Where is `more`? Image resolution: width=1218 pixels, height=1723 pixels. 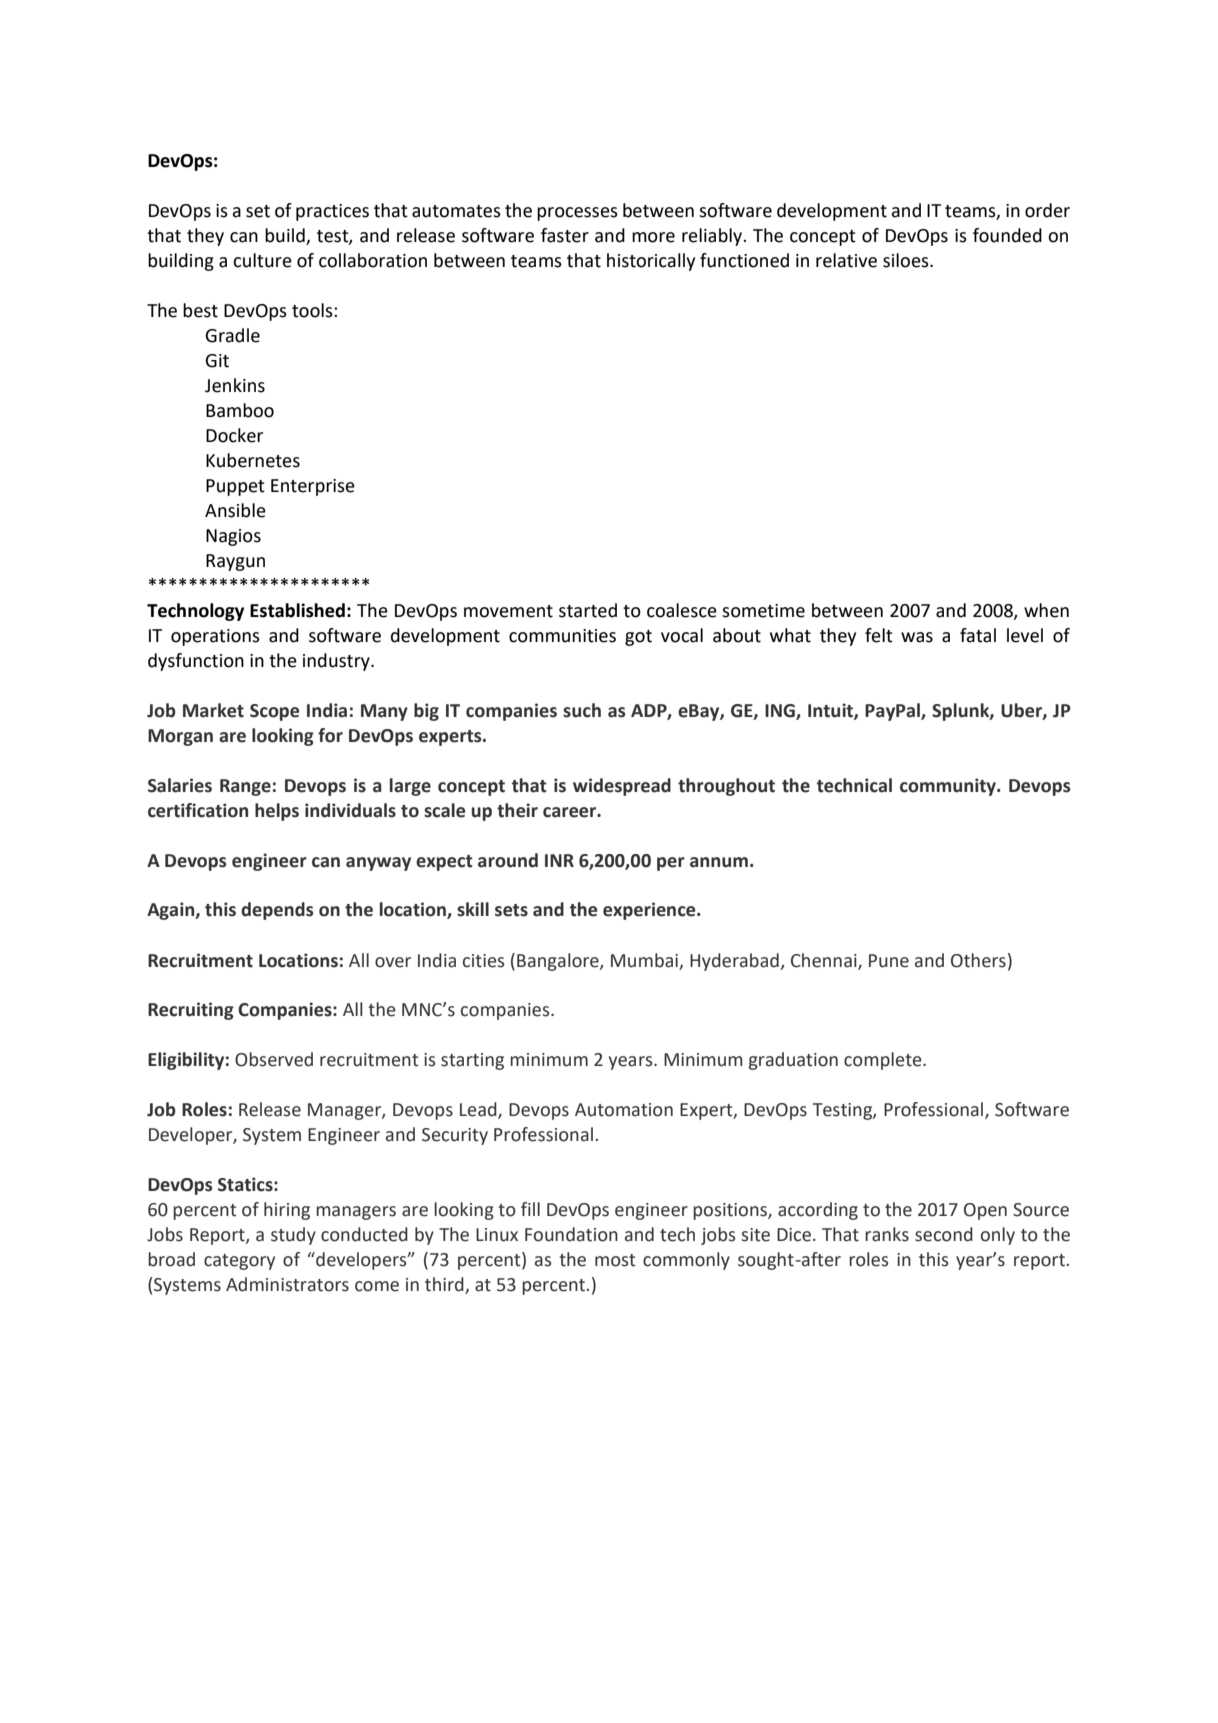 more is located at coordinates (653, 237).
